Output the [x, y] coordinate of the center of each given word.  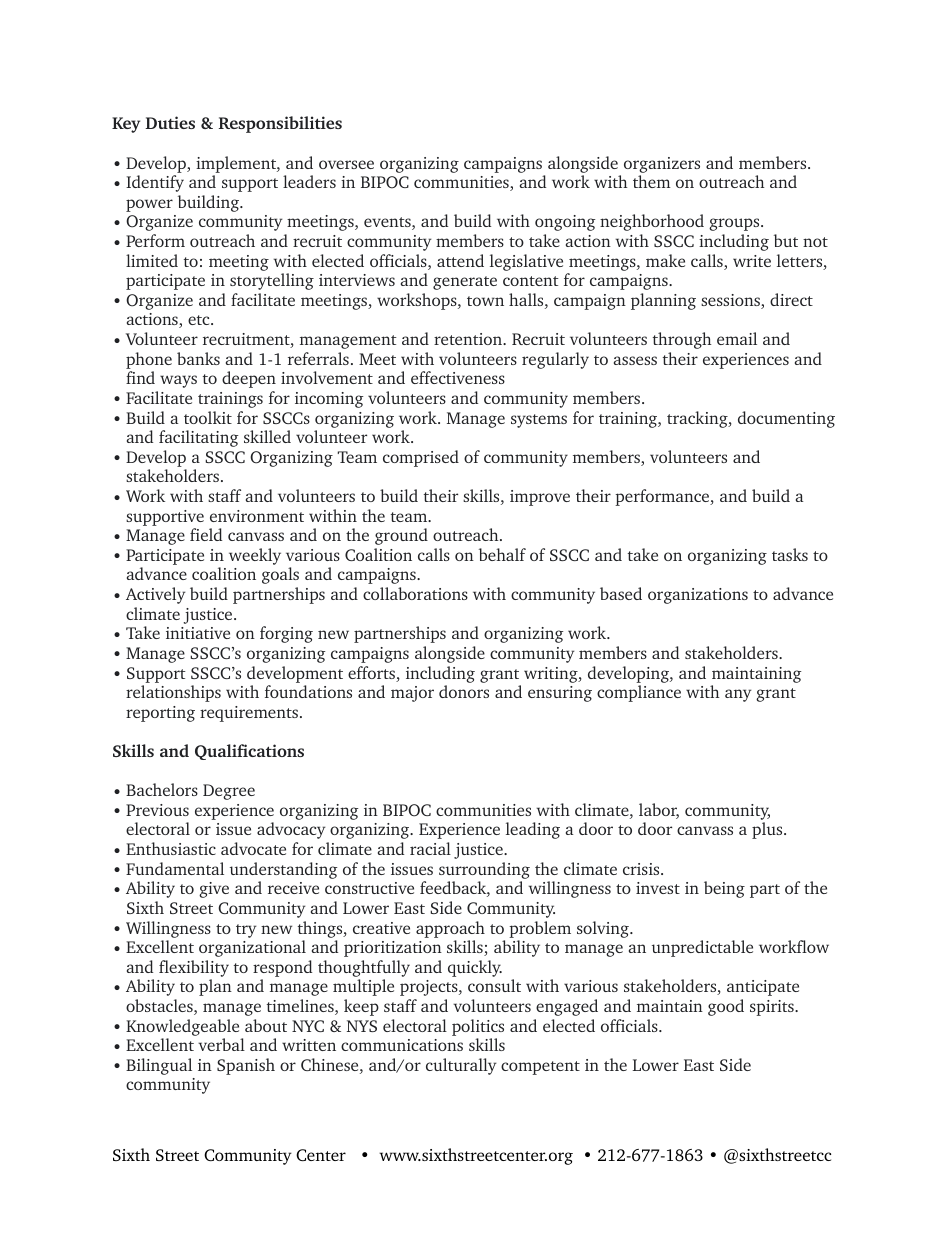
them [652, 181]
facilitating [199, 438]
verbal [221, 1044]
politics [478, 1027]
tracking [698, 419]
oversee [346, 164]
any [738, 695]
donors [464, 691]
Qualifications [249, 752]
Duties [170, 122]
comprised [421, 458]
